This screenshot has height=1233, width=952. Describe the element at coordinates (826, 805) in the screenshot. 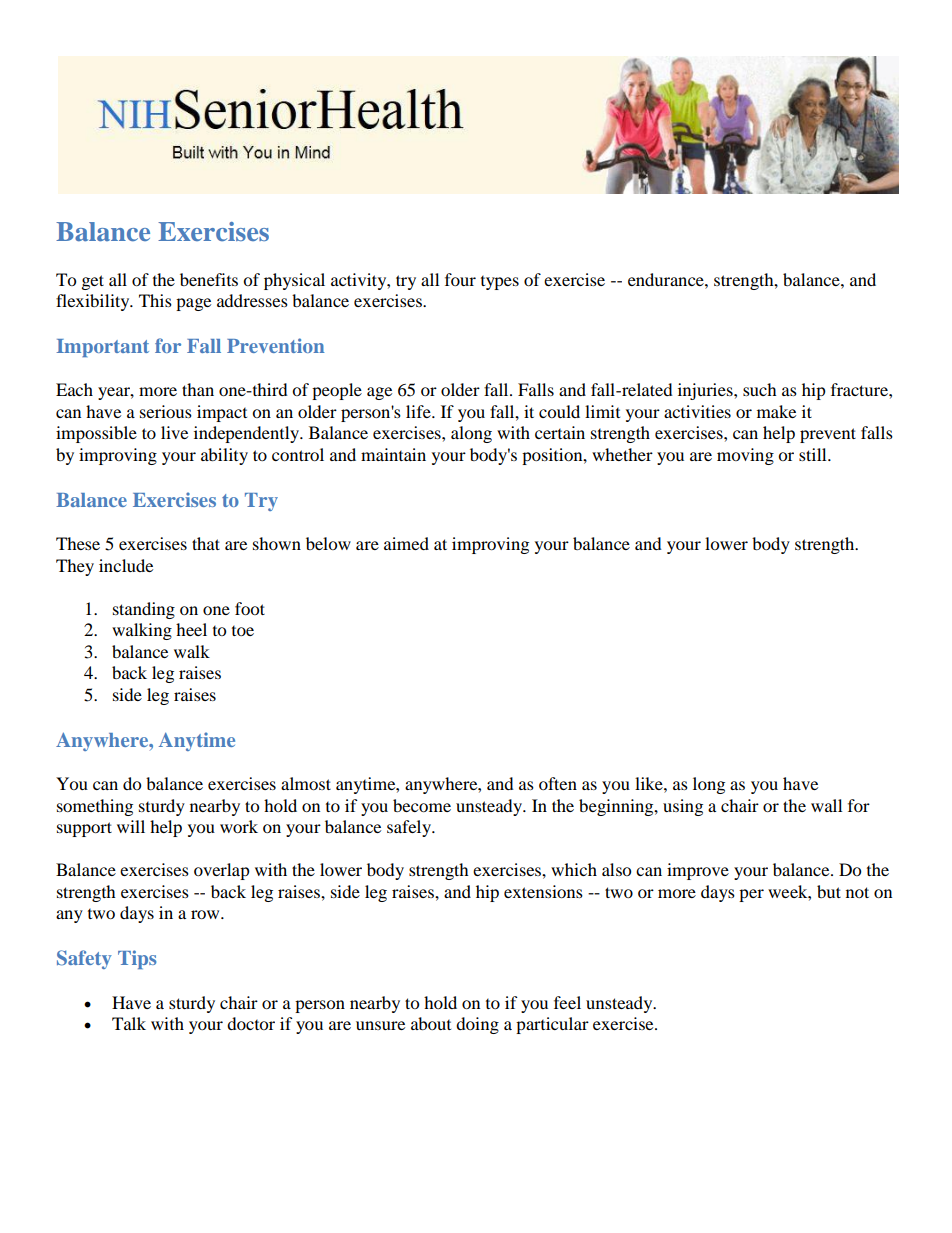

I see `wall` at that location.
